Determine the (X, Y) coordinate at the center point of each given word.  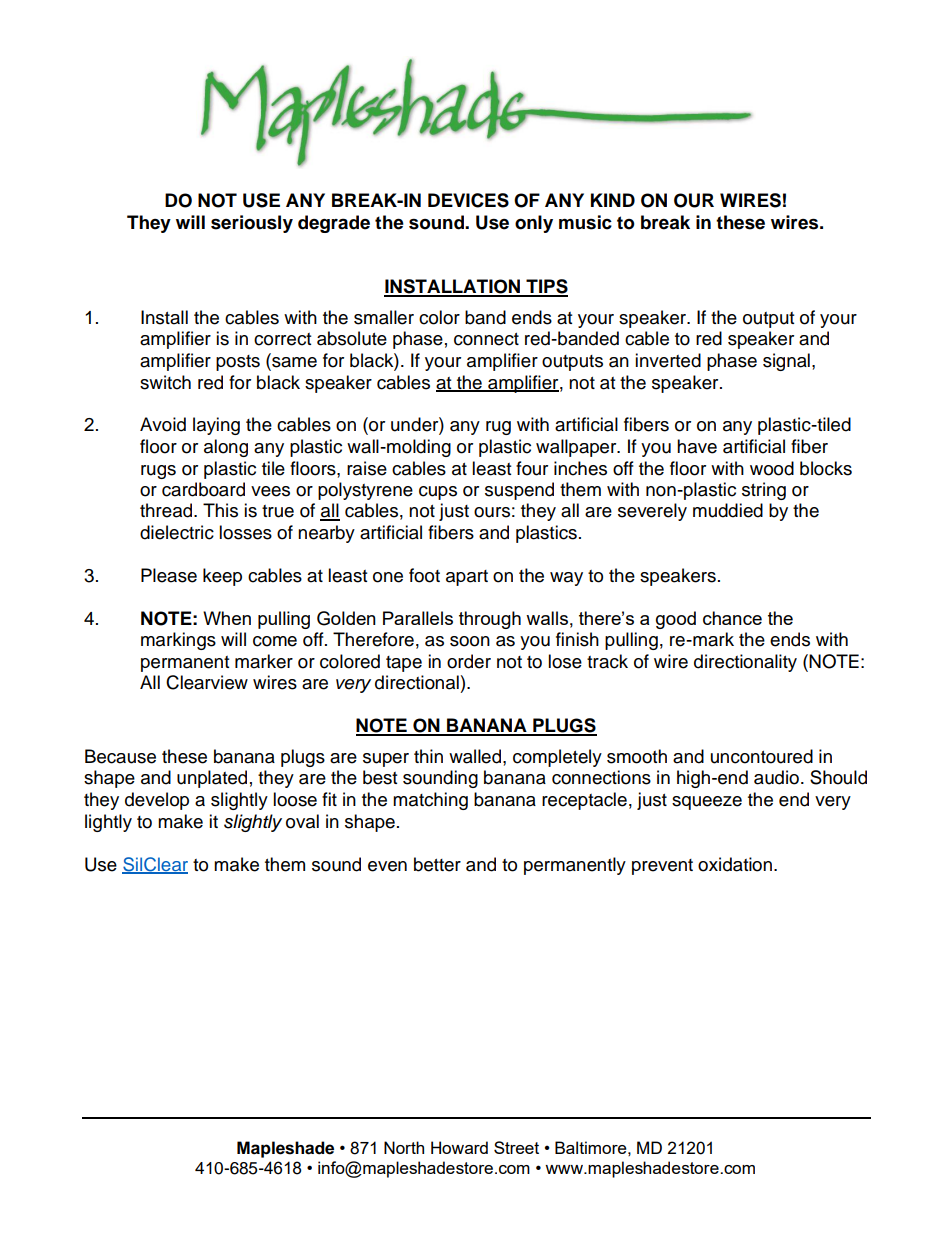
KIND (613, 200)
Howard (459, 1147)
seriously (252, 224)
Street (516, 1147)
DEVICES (468, 200)
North (404, 1147)
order (469, 661)
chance (732, 618)
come (275, 641)
